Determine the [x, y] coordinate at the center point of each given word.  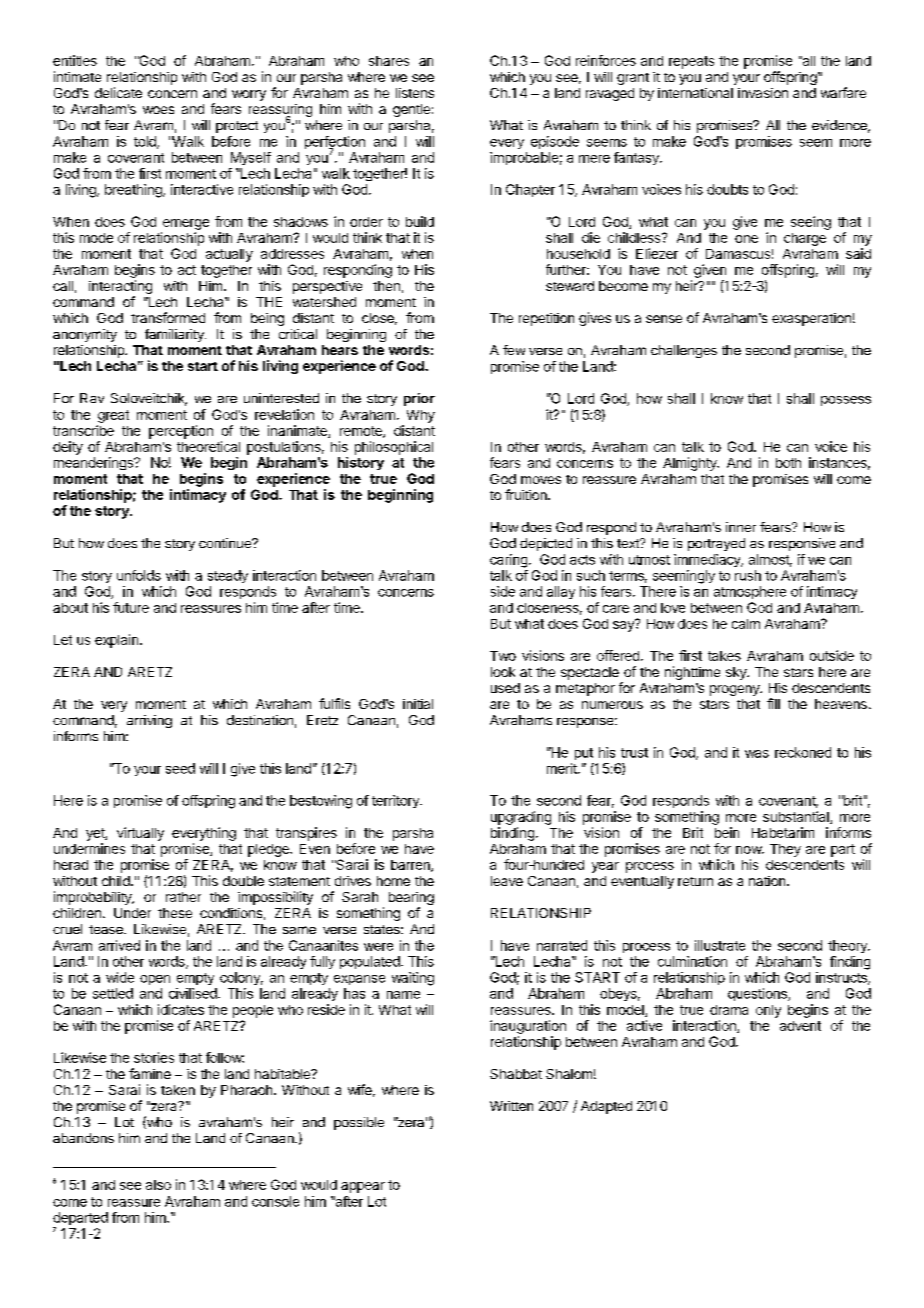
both [788, 463]
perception [181, 432]
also [158, 1185]
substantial [797, 817]
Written [511, 1106]
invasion [763, 93]
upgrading [521, 818]
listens [415, 93]
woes [158, 110]
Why [421, 416]
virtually [140, 834]
